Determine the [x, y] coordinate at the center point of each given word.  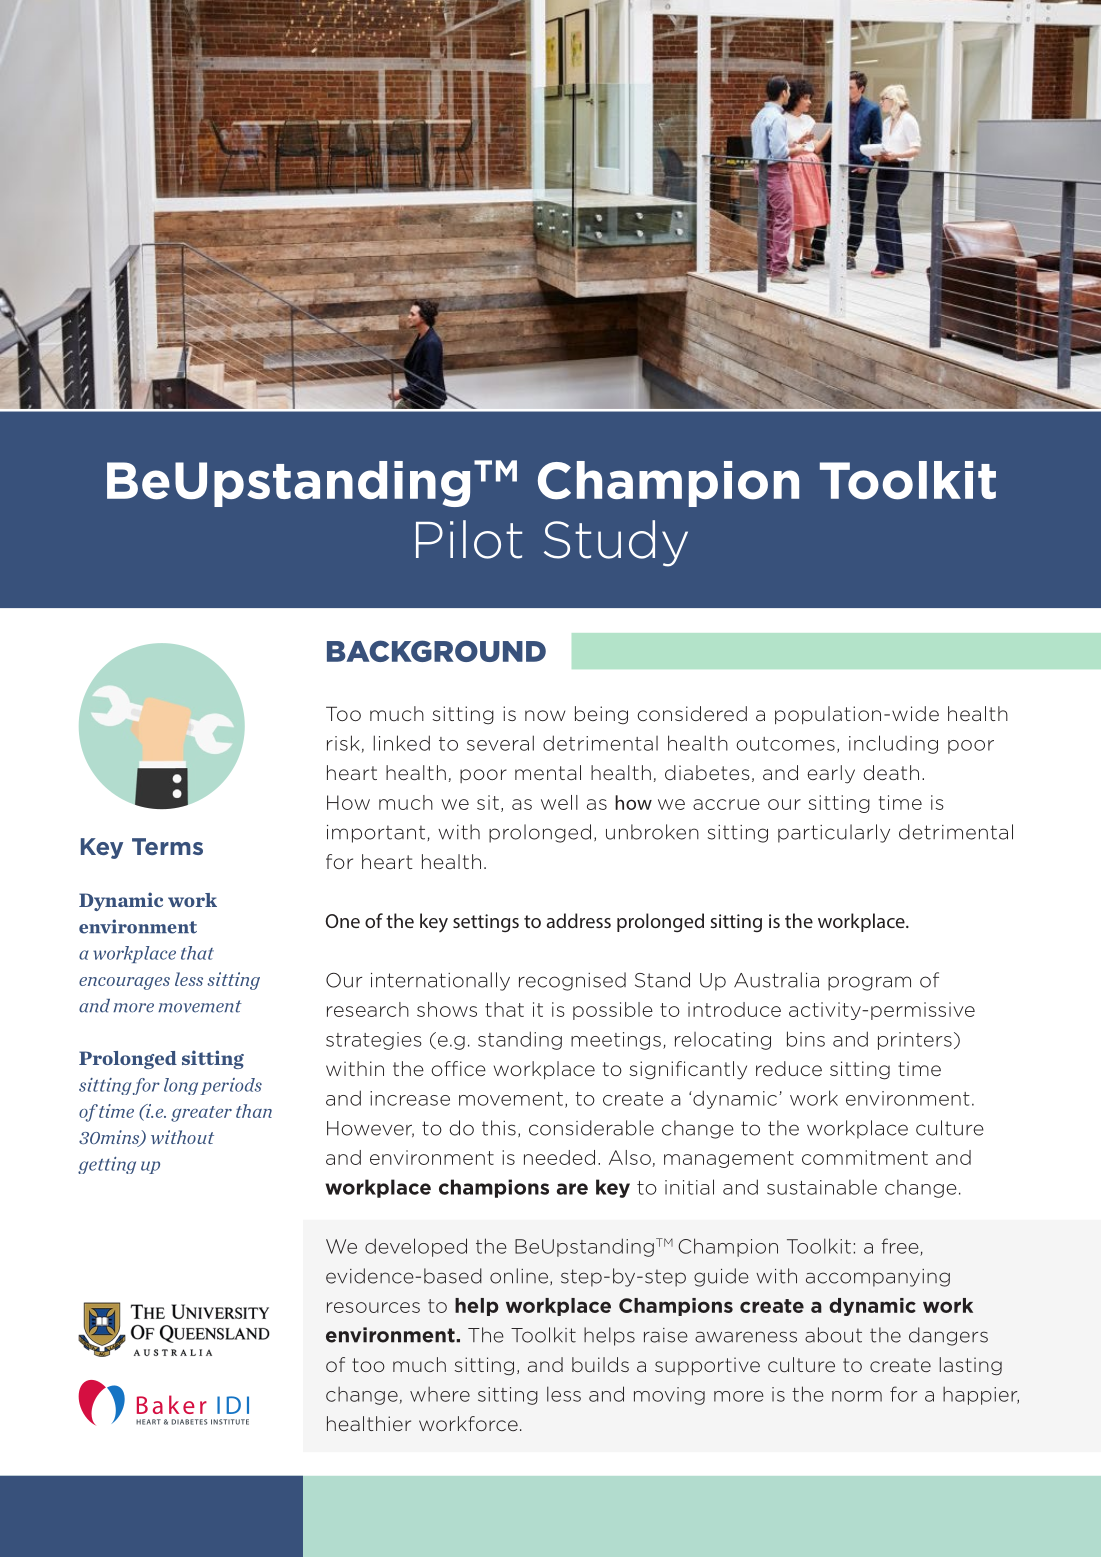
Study [616, 543]
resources [373, 1307]
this [499, 1128]
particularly [834, 833]
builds [600, 1364]
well [559, 802]
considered [692, 713]
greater [201, 1114]
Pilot [469, 539]
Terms [167, 846]
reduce [789, 1068]
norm [857, 1396]
